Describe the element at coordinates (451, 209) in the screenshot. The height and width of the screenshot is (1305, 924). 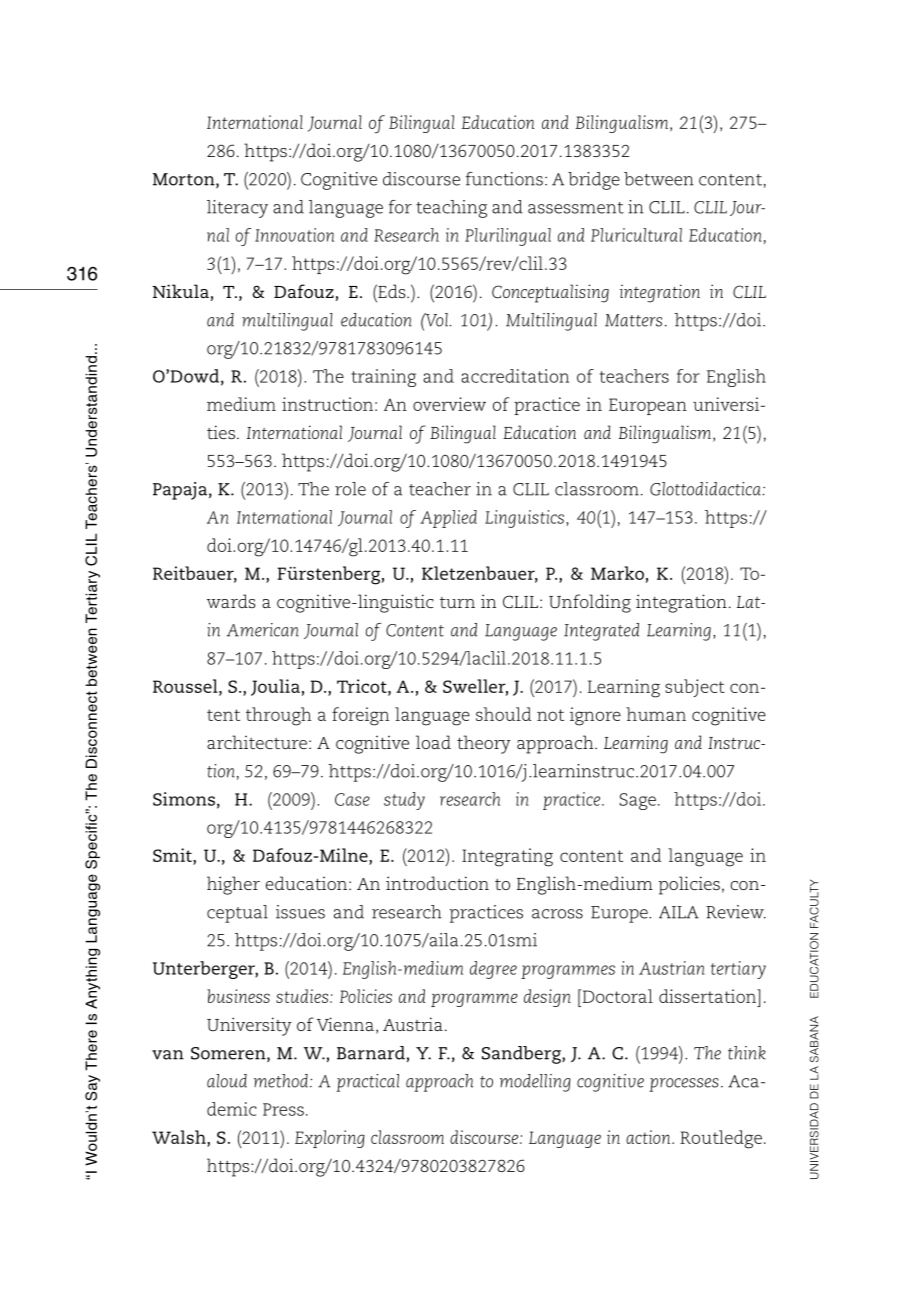
I see `teaching` at that location.
